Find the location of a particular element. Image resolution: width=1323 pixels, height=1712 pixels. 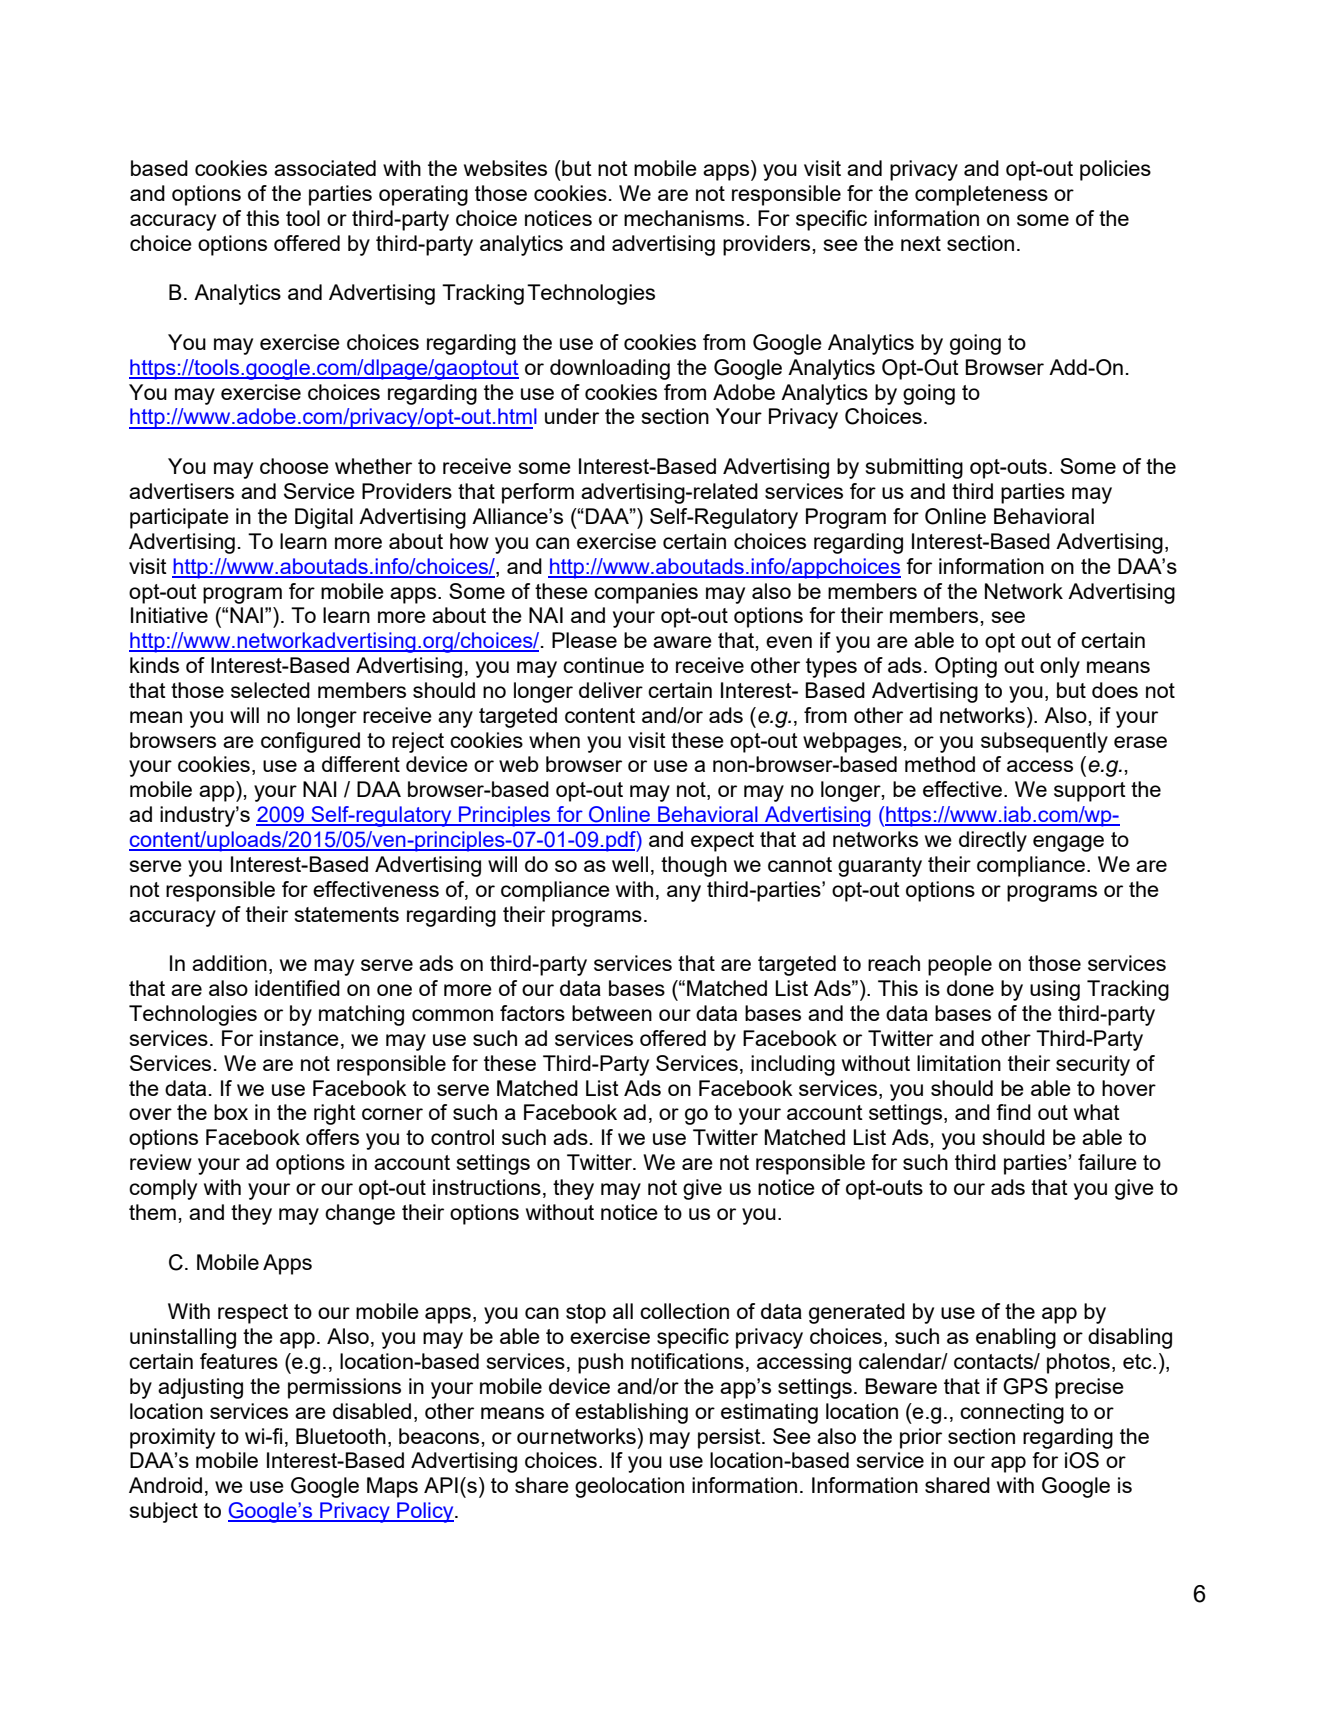

statements is located at coordinates (347, 914).
